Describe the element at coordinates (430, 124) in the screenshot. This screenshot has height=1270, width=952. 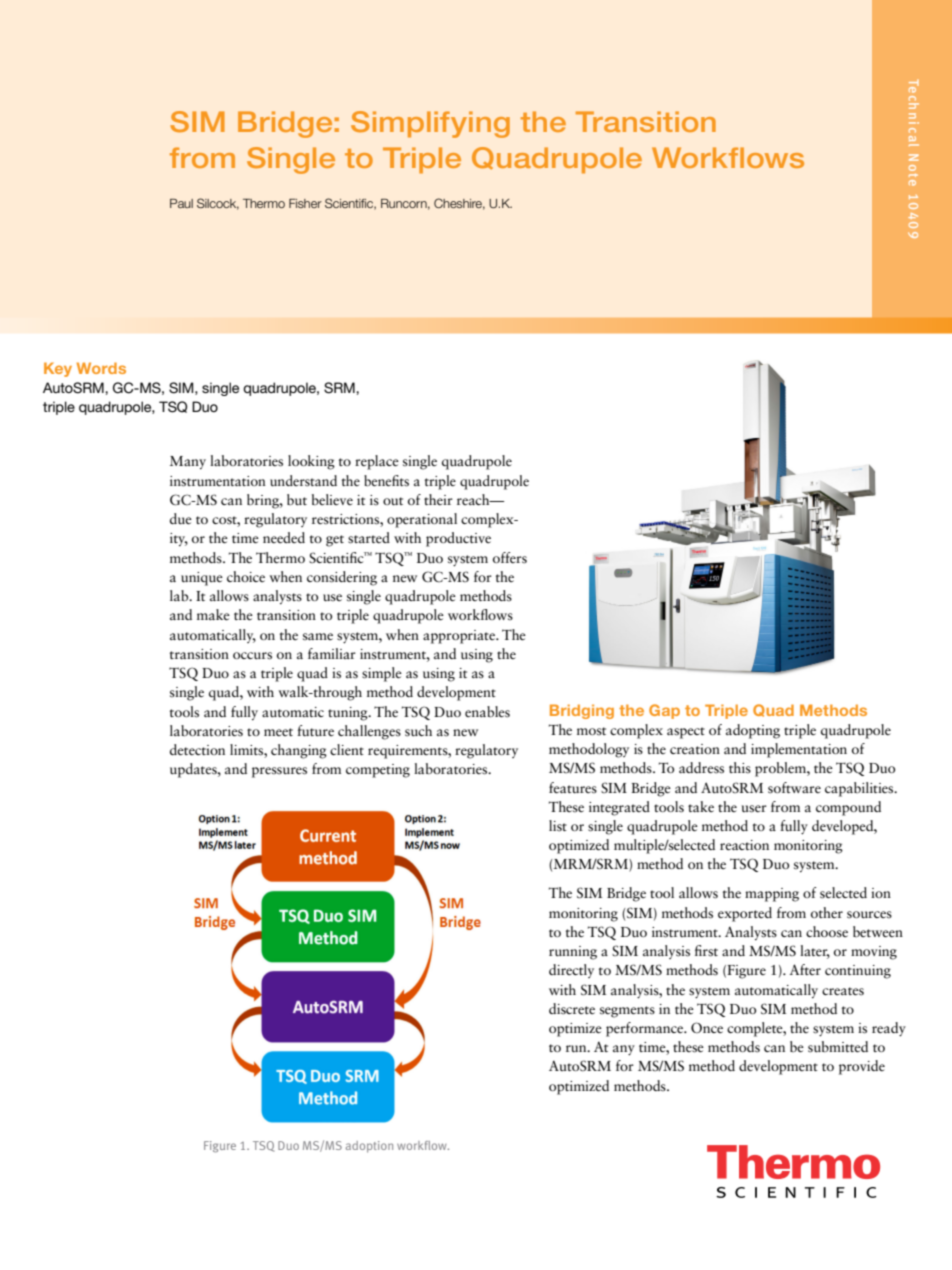
I see `Simplifying` at that location.
